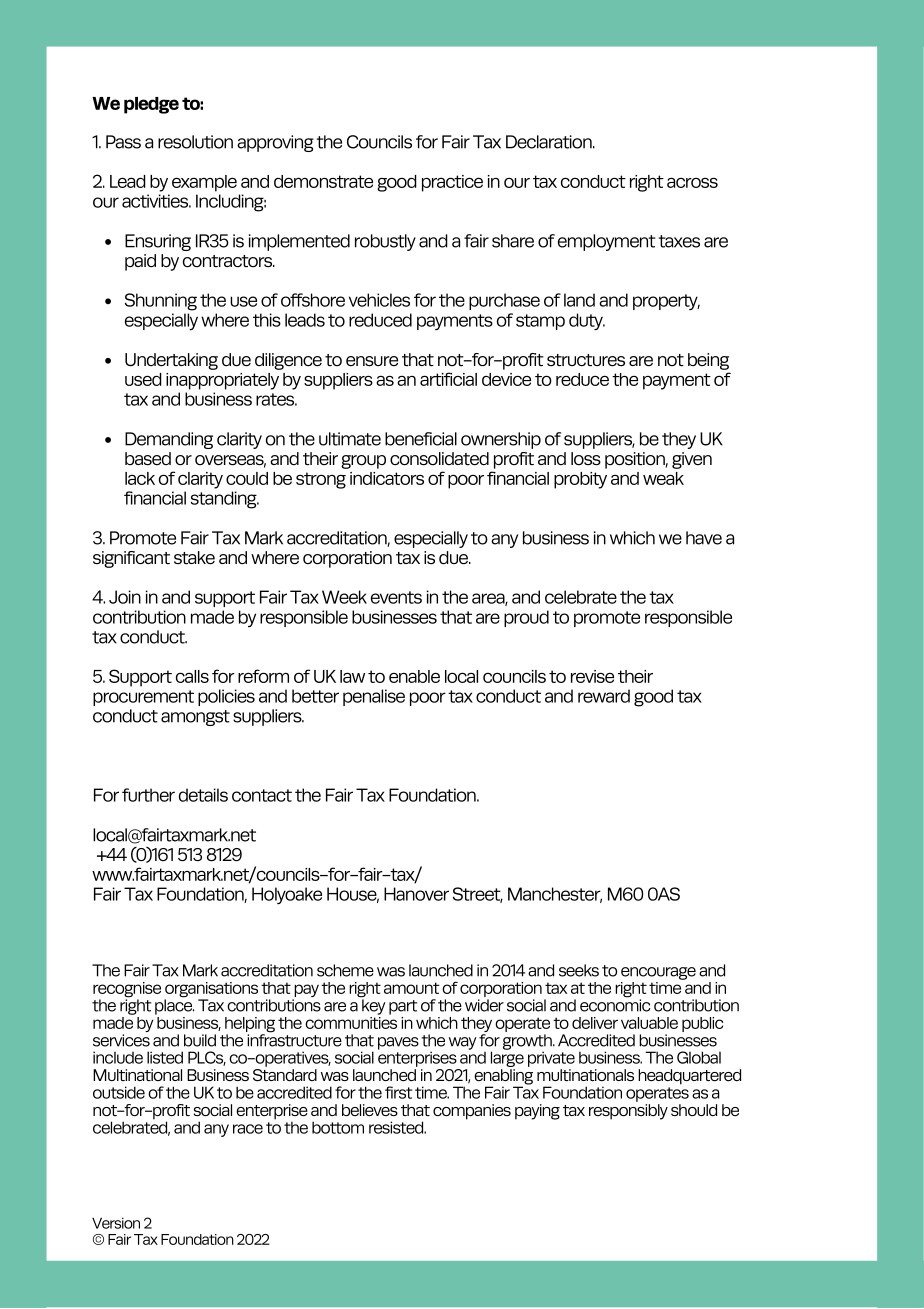 The width and height of the document is (924, 1309). What do you see at coordinates (604, 696) in the document?
I see `reward` at bounding box center [604, 696].
